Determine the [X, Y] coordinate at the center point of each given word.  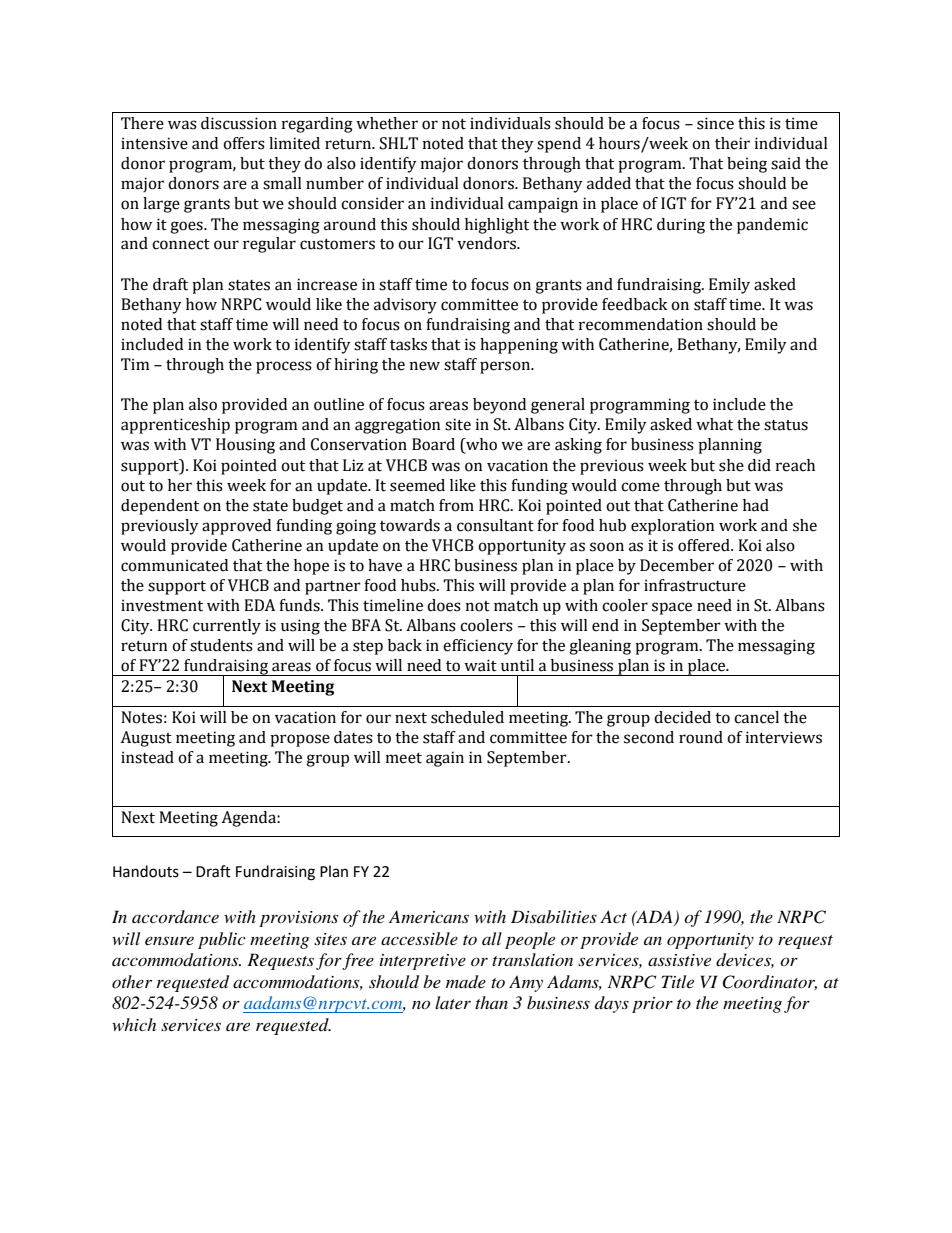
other [132, 981]
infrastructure [695, 585]
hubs [419, 585]
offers [244, 143]
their [732, 143]
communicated [174, 565]
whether [387, 123]
